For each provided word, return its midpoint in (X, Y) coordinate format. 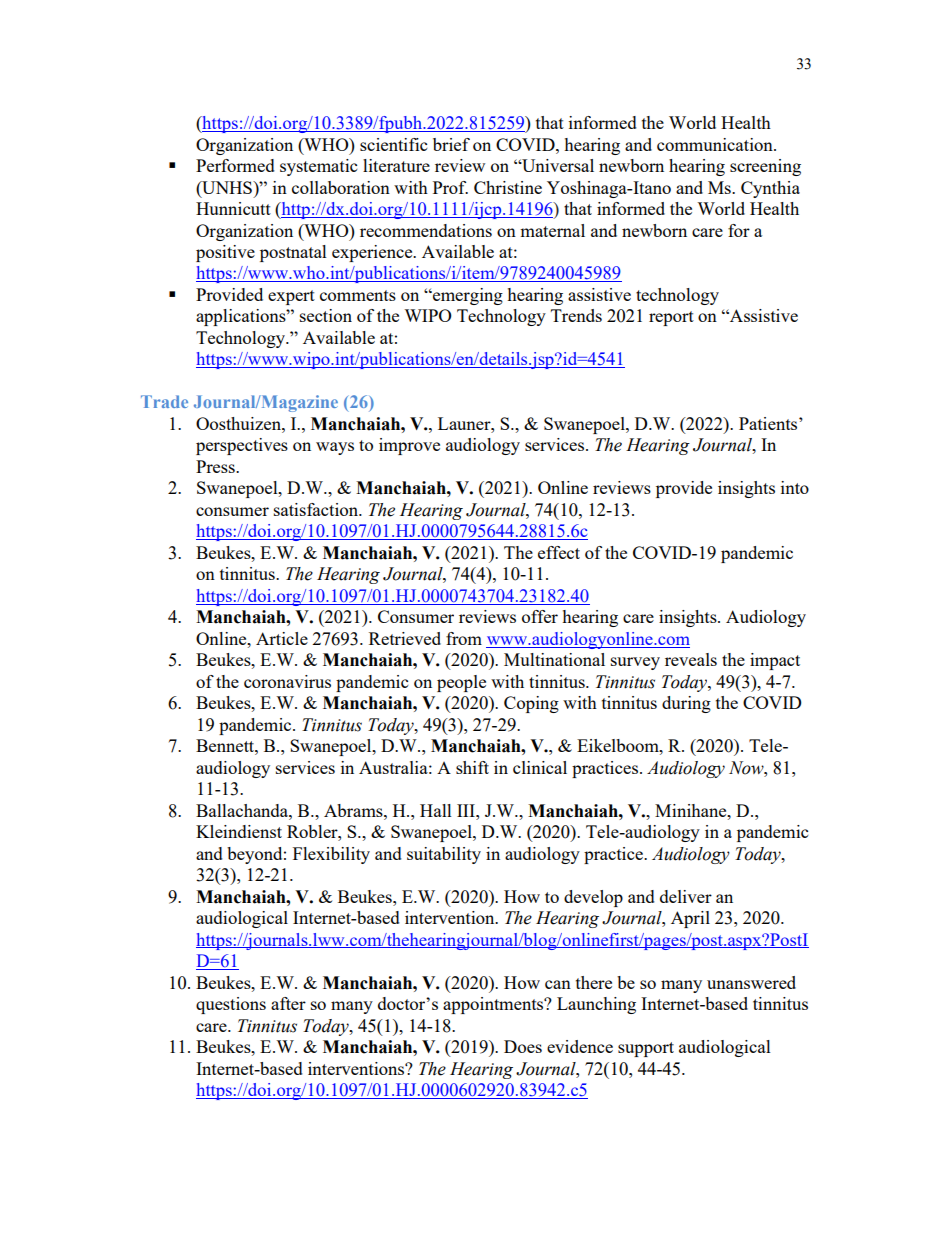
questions (231, 1005)
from (464, 638)
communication (716, 144)
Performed (235, 165)
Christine (508, 187)
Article (282, 638)
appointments (494, 1005)
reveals (691, 659)
